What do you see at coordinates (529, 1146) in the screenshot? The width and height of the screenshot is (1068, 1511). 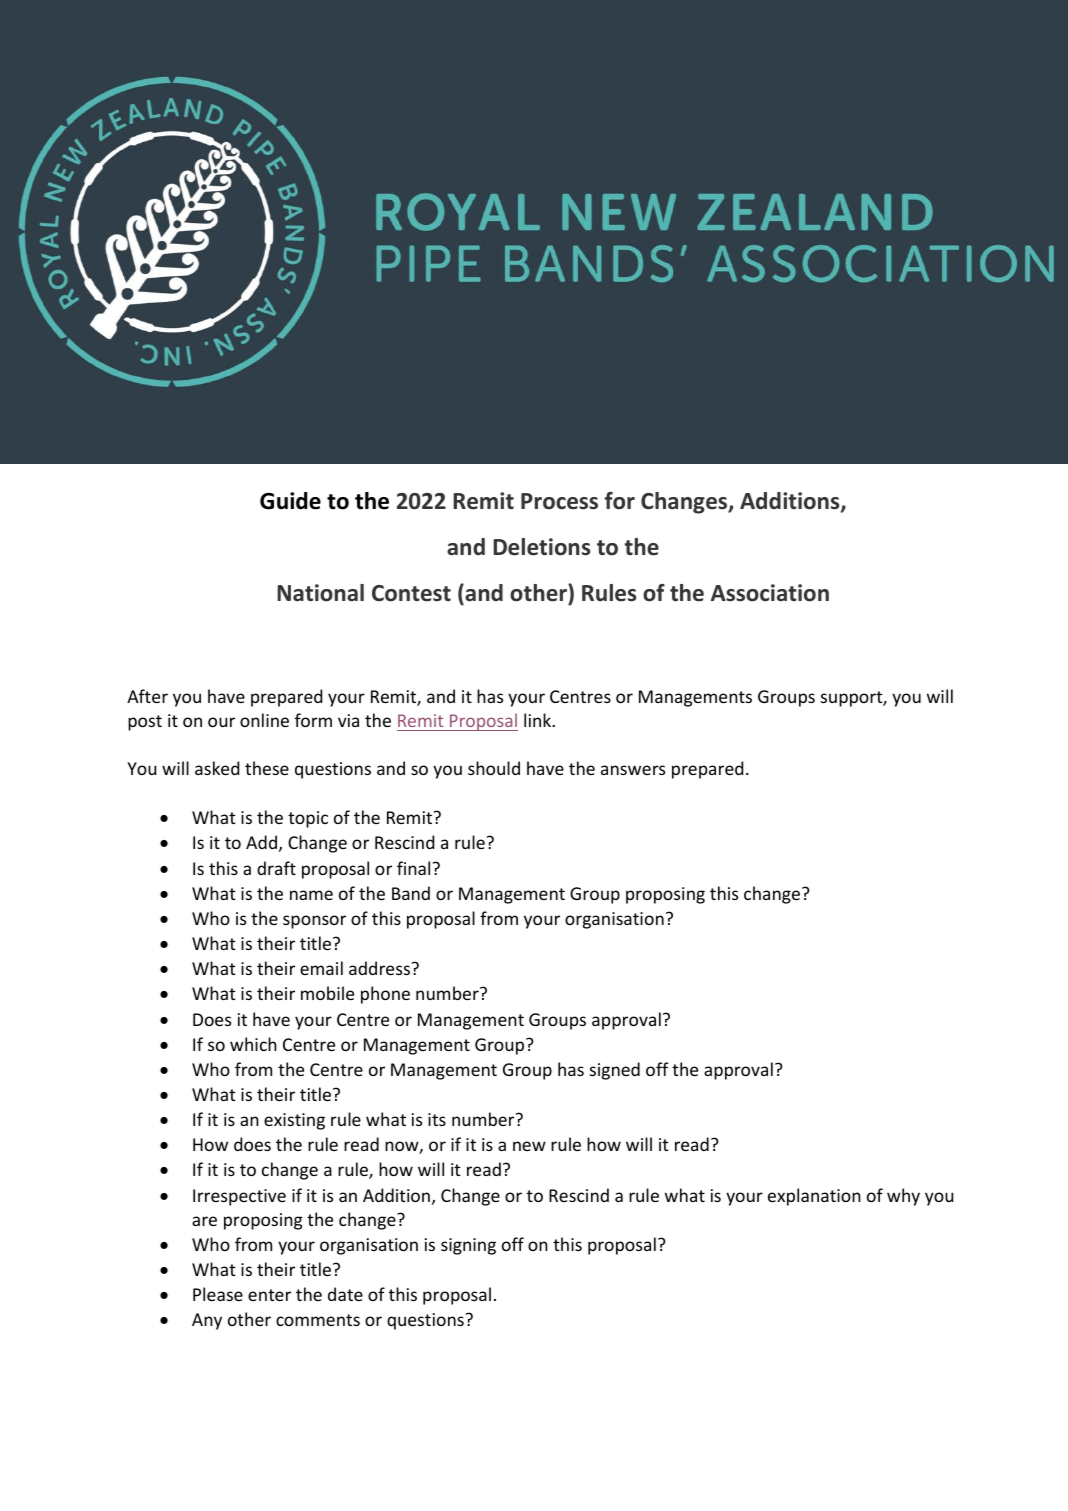 I see `new` at bounding box center [529, 1146].
